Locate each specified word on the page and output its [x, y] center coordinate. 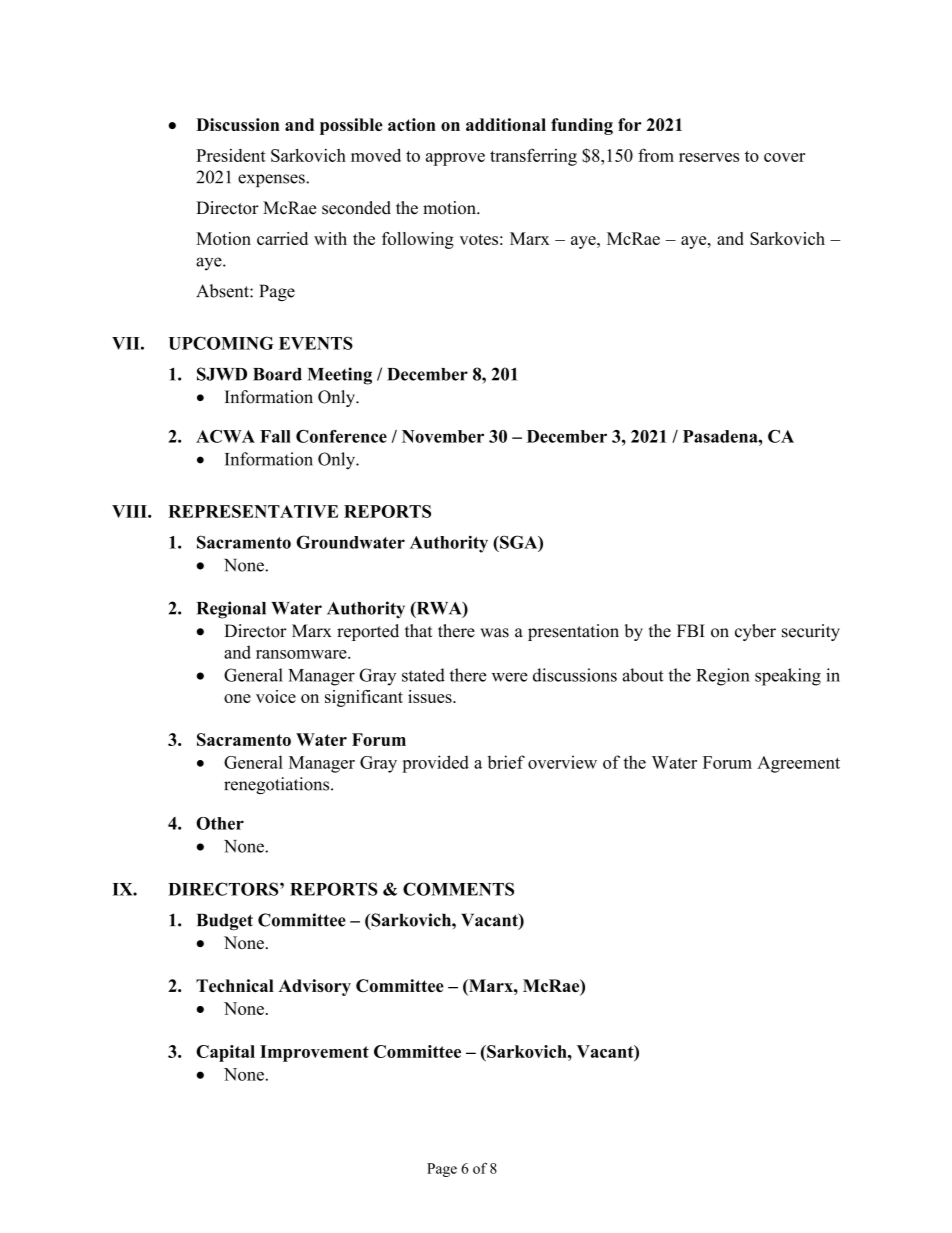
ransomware [302, 654]
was [494, 633]
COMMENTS [458, 889]
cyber [755, 632]
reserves [709, 157]
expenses [272, 180]
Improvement [314, 1053]
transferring [533, 157]
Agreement [798, 764]
